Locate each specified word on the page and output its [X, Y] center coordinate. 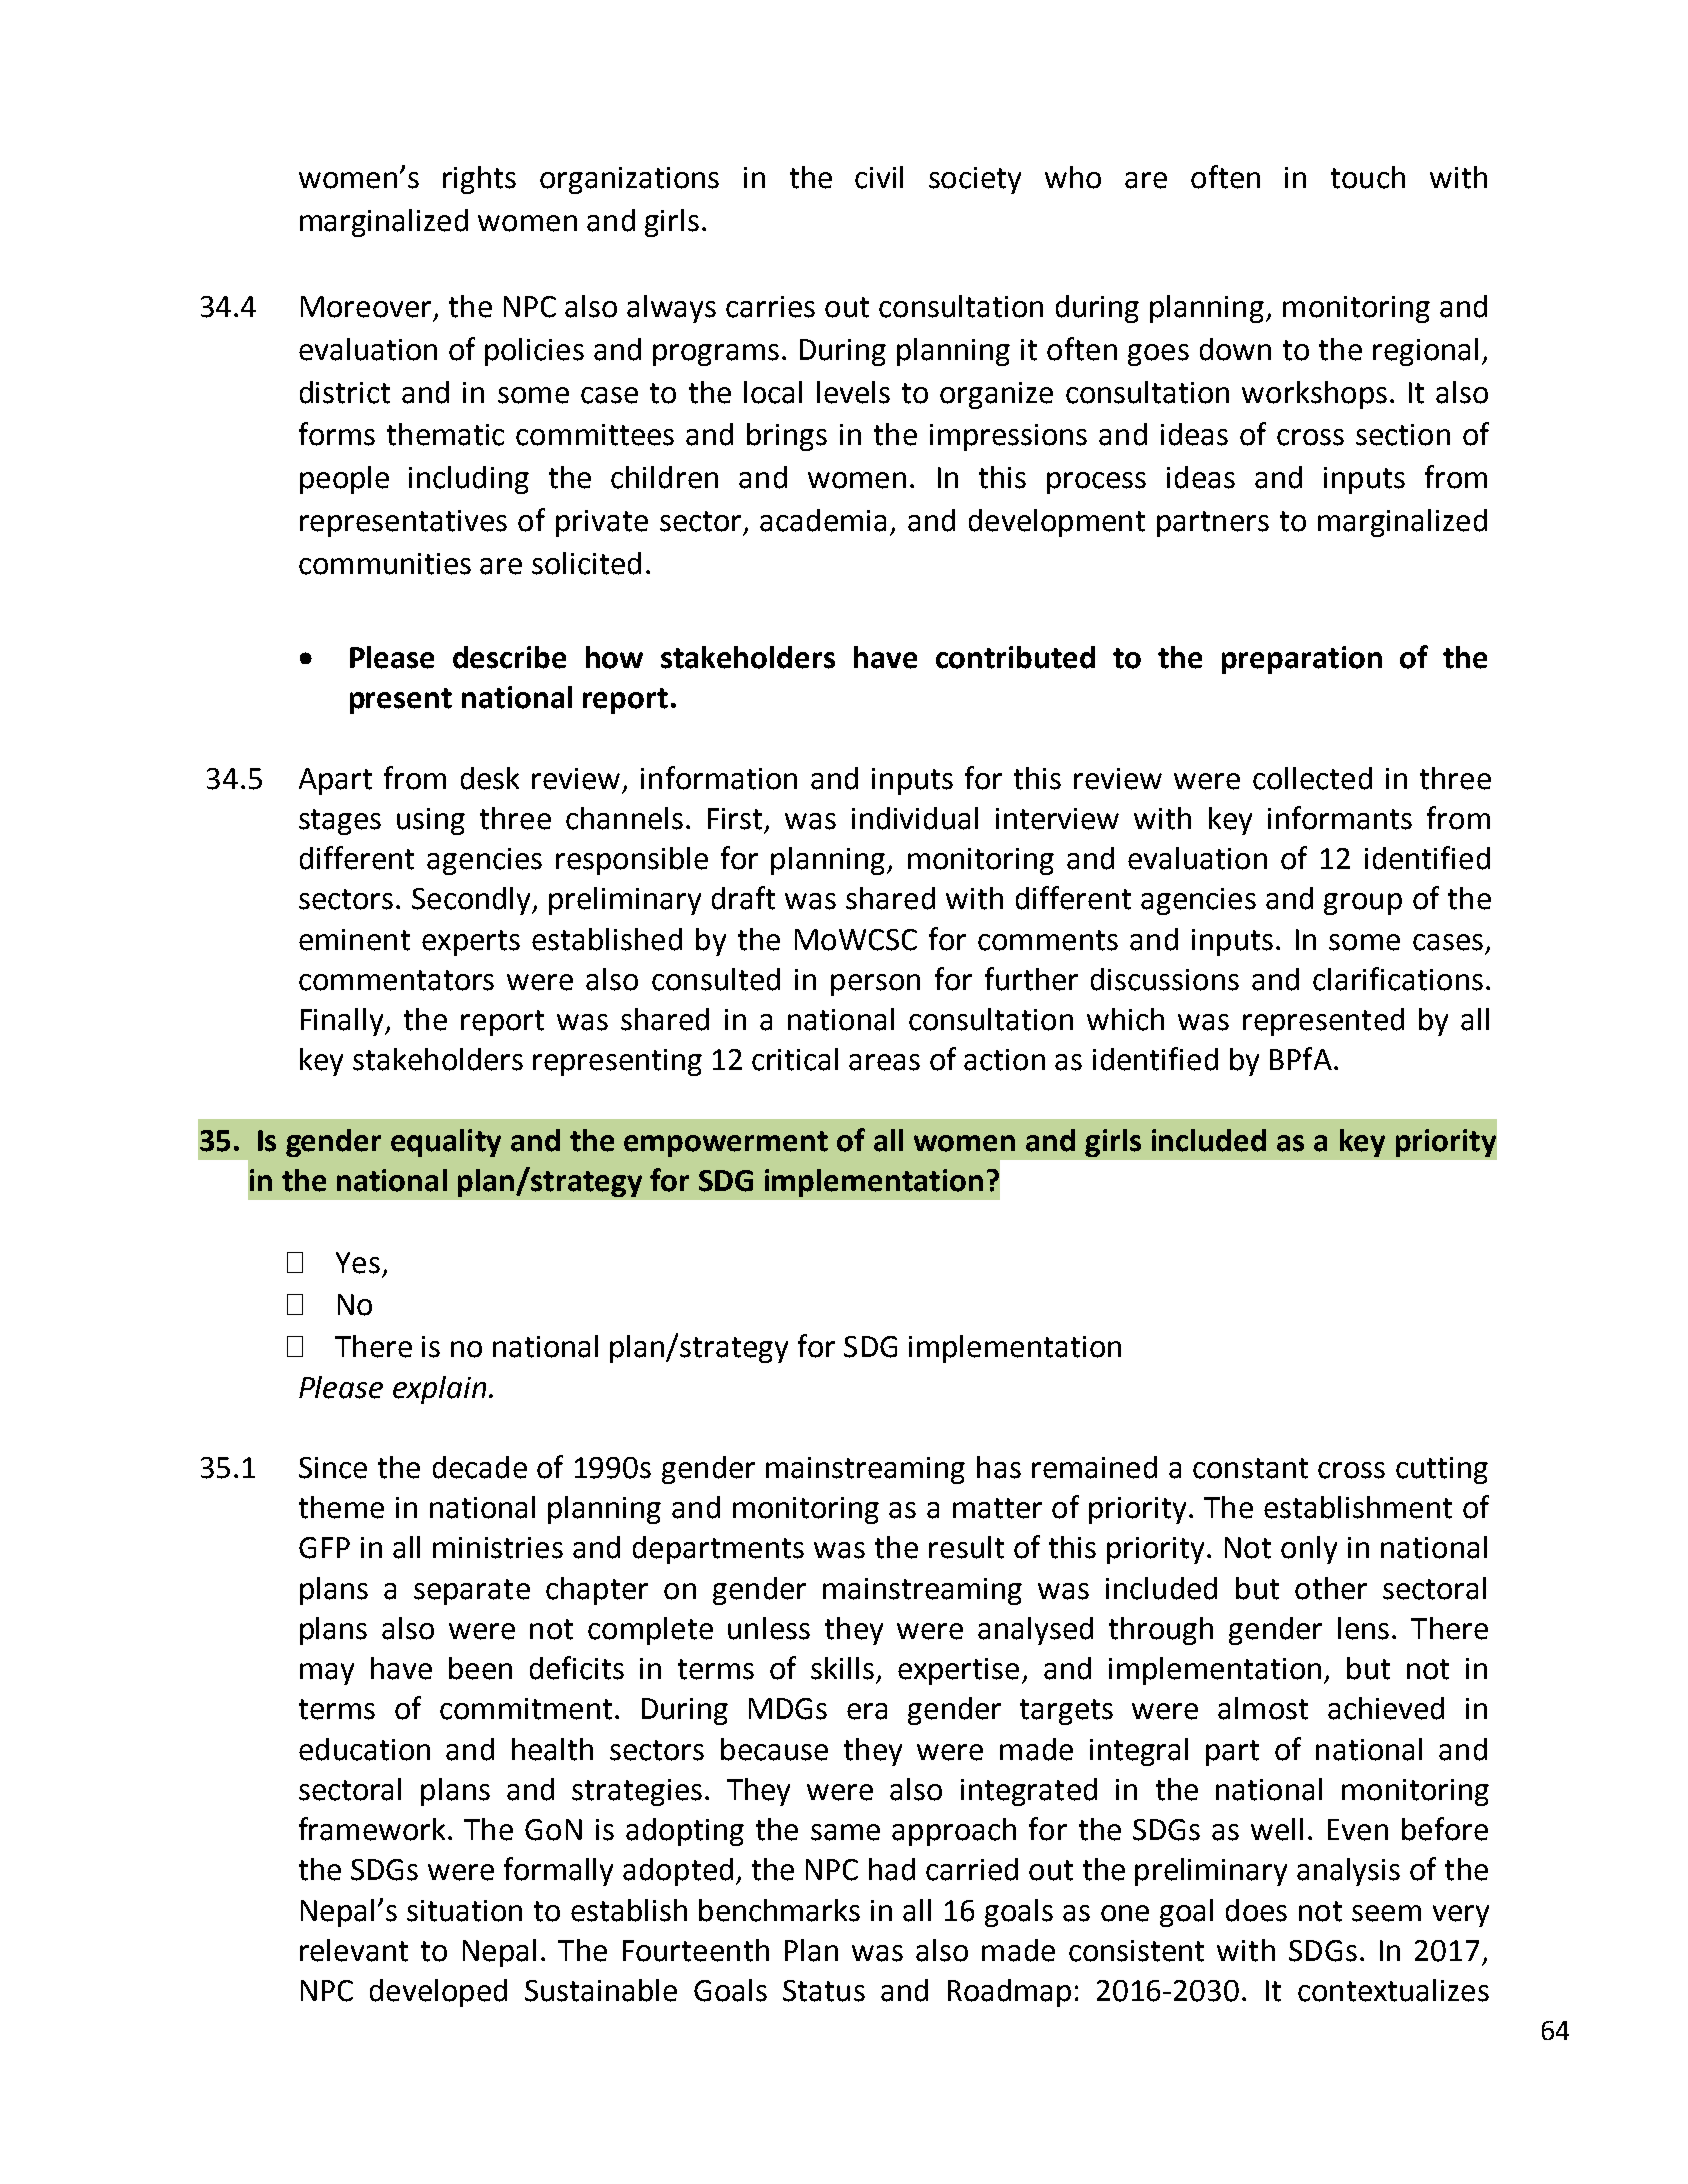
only [1309, 1550]
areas [884, 1062]
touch [1368, 177]
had [892, 1869]
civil [879, 177]
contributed [1015, 657]
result [966, 1547]
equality [446, 1143]
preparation [1302, 660]
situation [464, 1911]
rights [479, 180]
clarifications [1398, 979]
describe [509, 657]
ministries [498, 1548]
